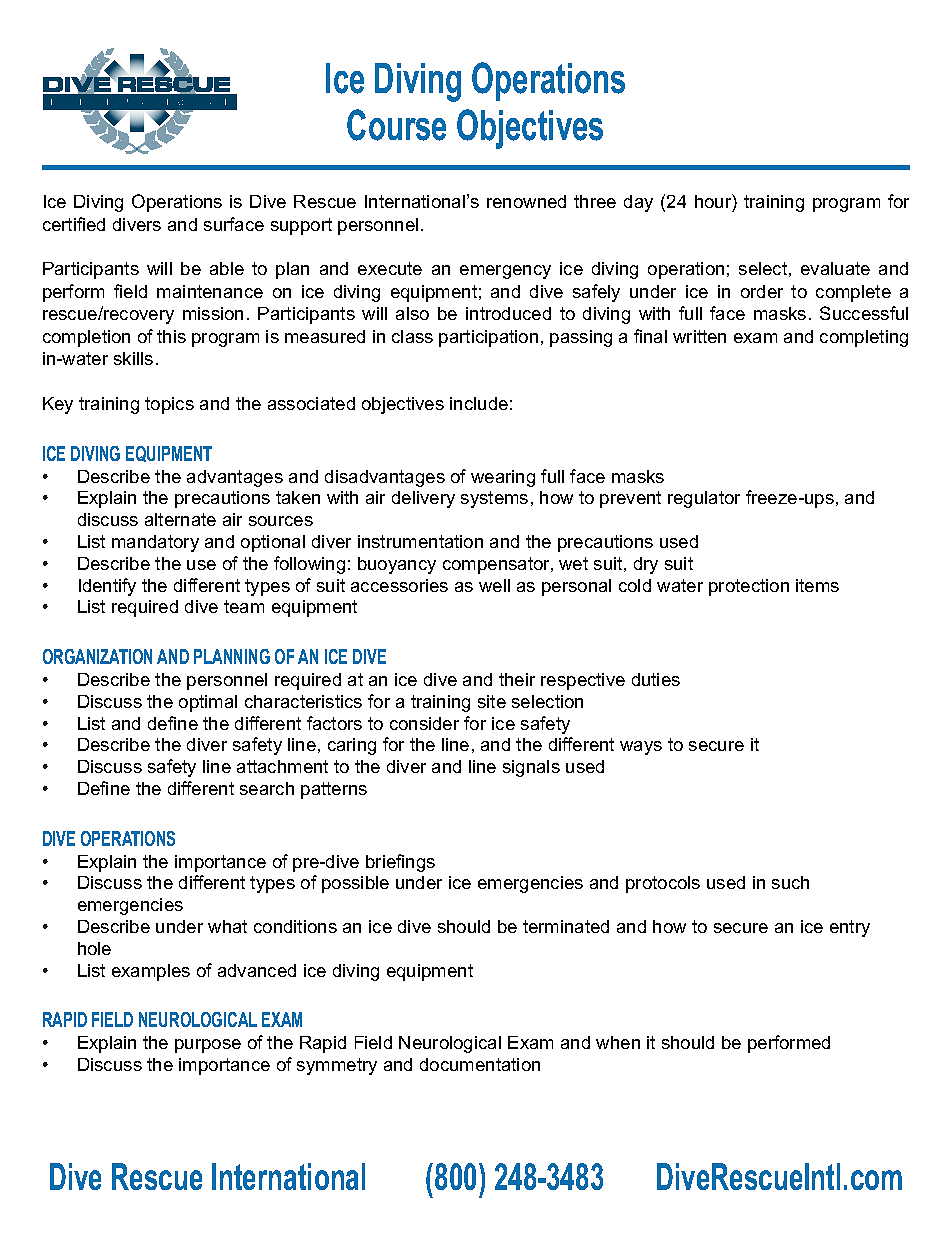 This document has width=952, height=1233. Describe the element at coordinates (74, 224) in the document. I see `certified` at that location.
